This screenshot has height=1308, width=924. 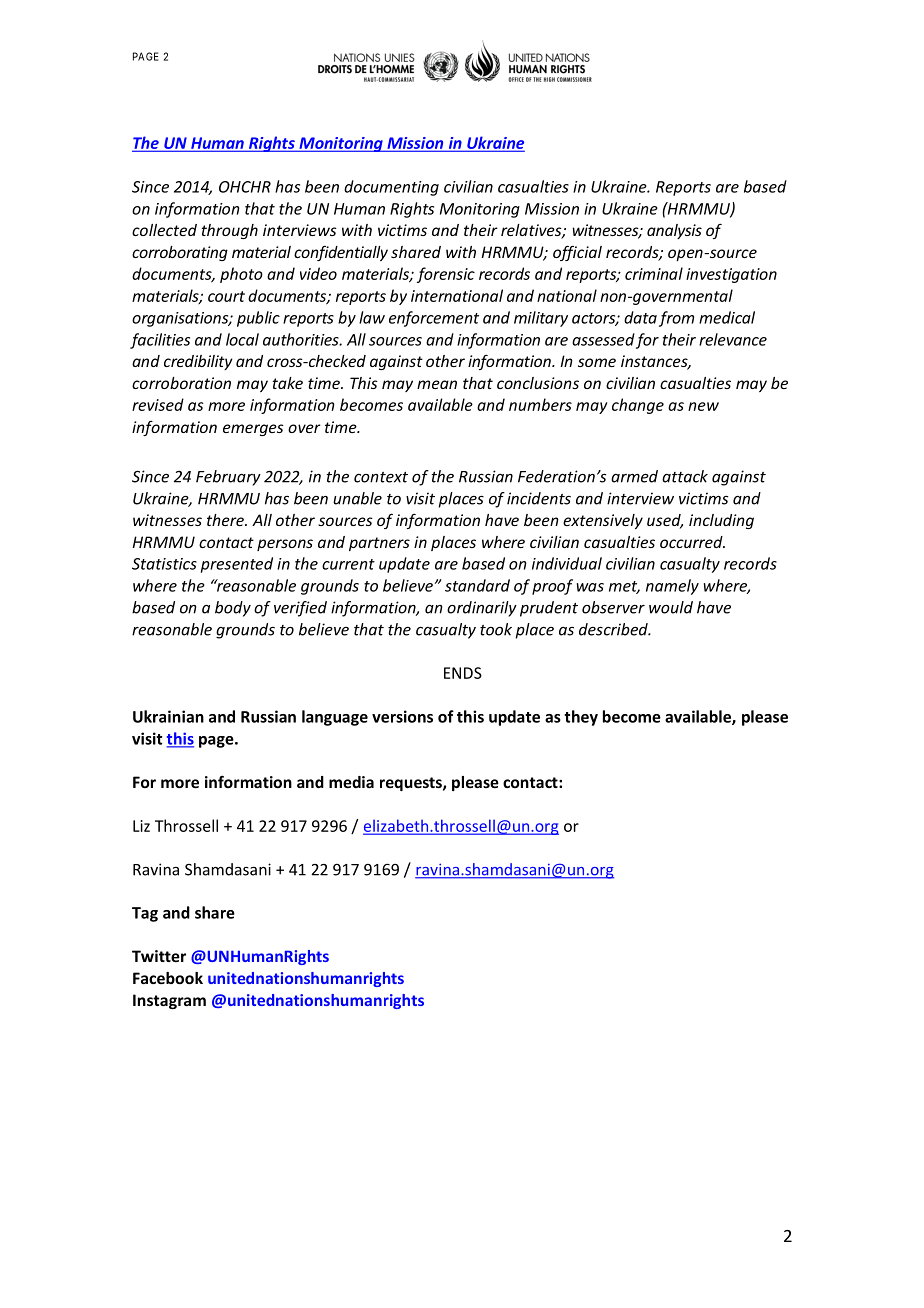 What do you see at coordinates (437, 384) in the screenshot?
I see `mean` at bounding box center [437, 384].
